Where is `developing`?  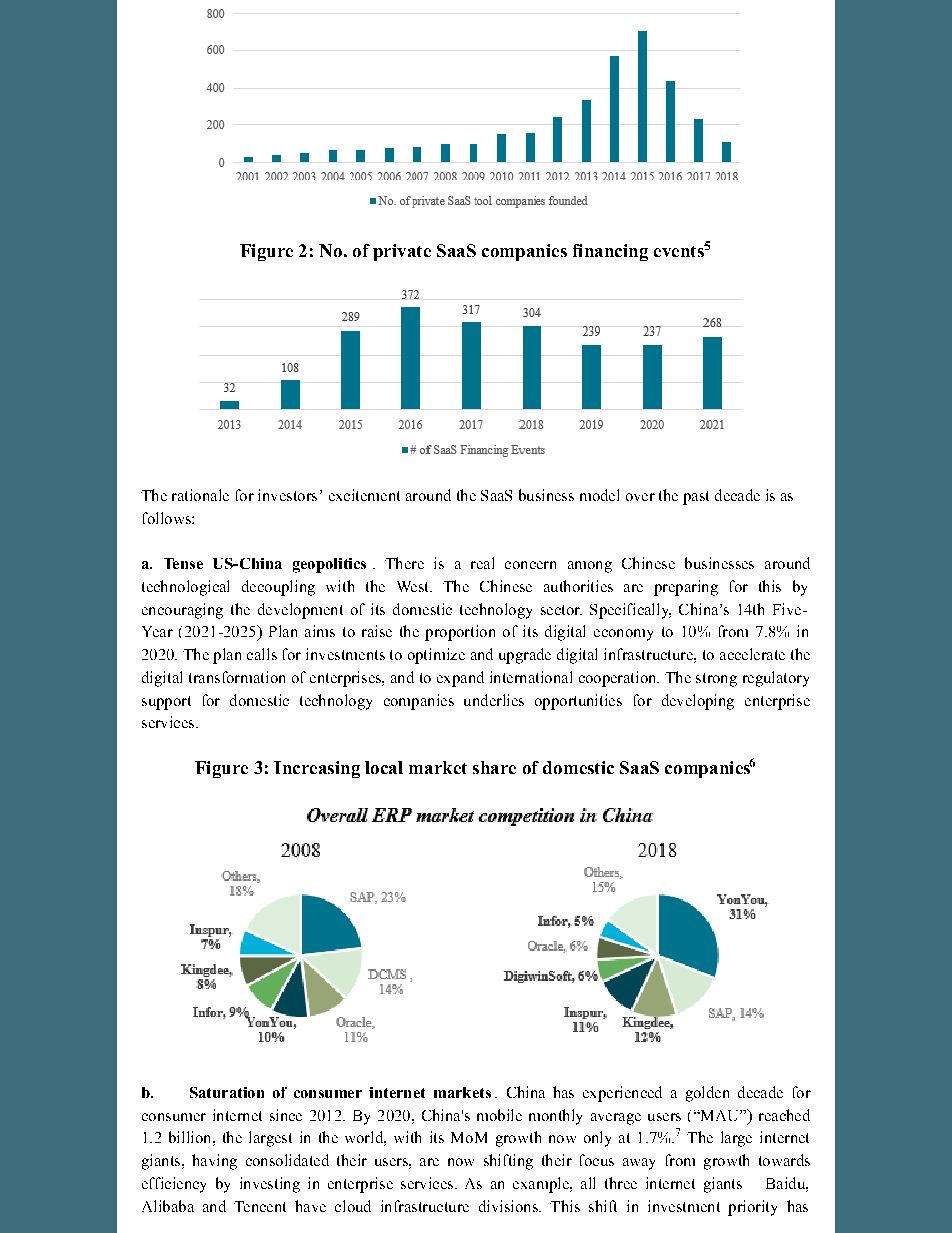
developing is located at coordinates (698, 702).
